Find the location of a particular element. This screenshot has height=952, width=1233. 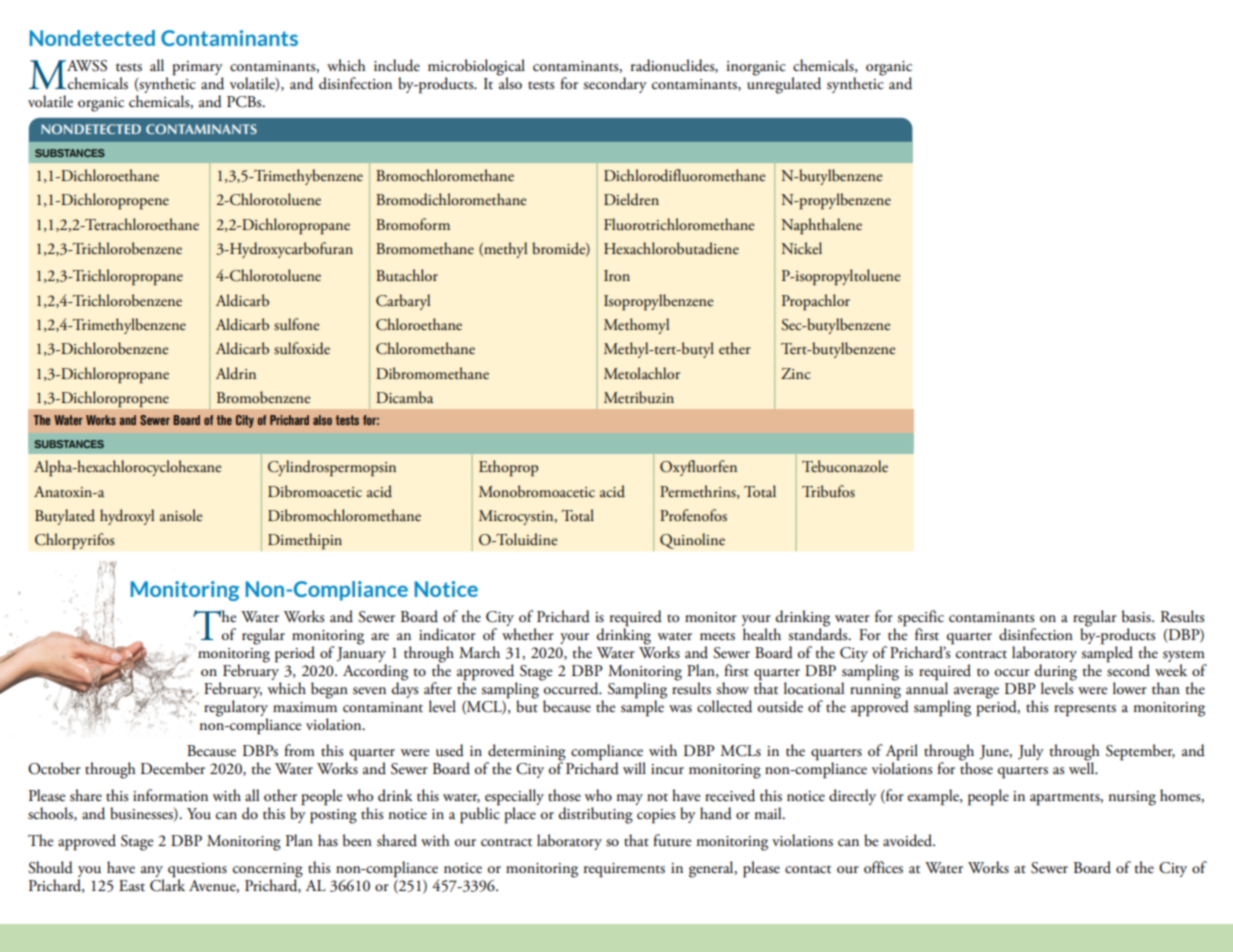

microbiological is located at coordinates (476, 68).
